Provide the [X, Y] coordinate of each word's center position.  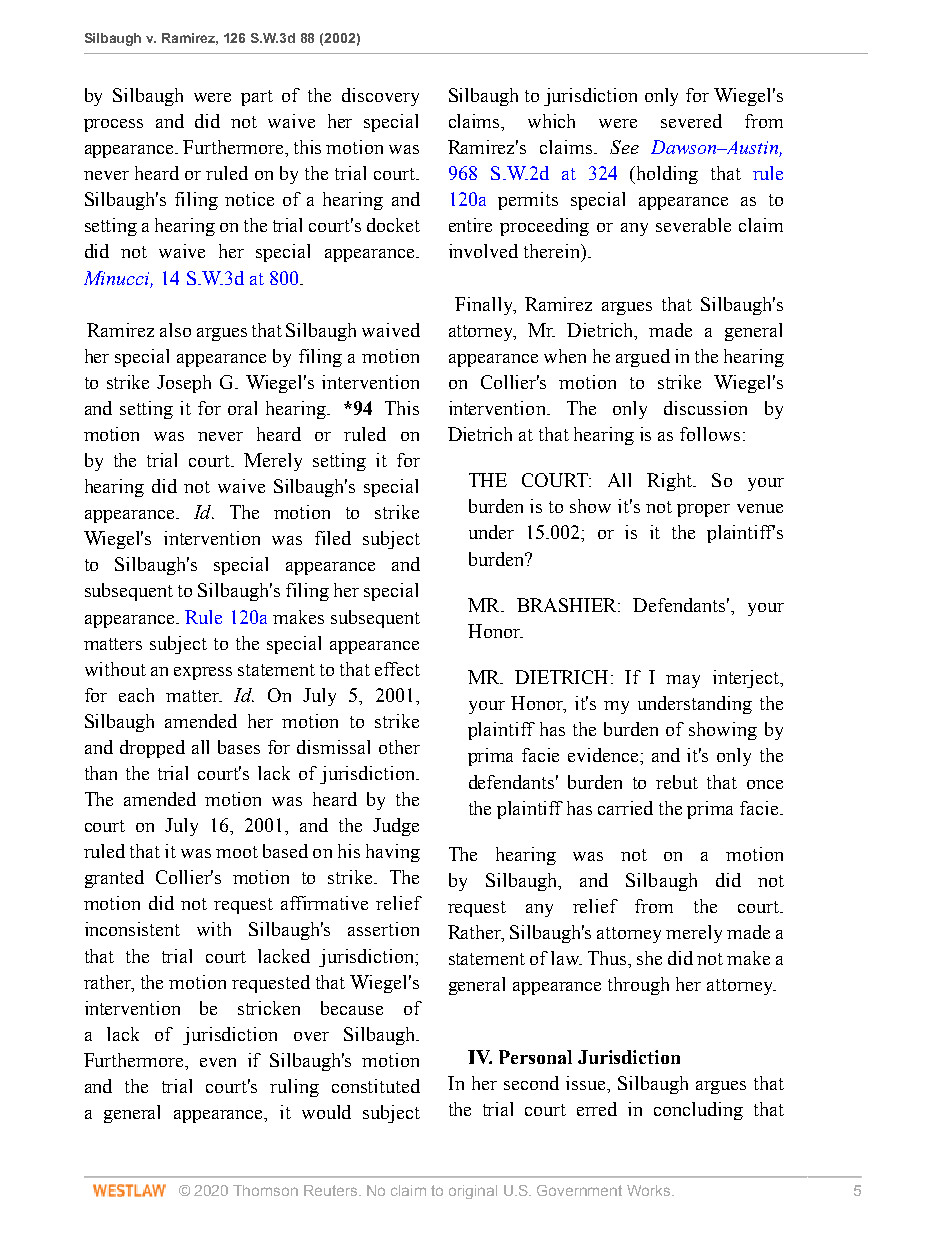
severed [691, 121]
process [113, 125]
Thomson [265, 1190]
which [551, 121]
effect [397, 669]
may [683, 681]
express [203, 673]
